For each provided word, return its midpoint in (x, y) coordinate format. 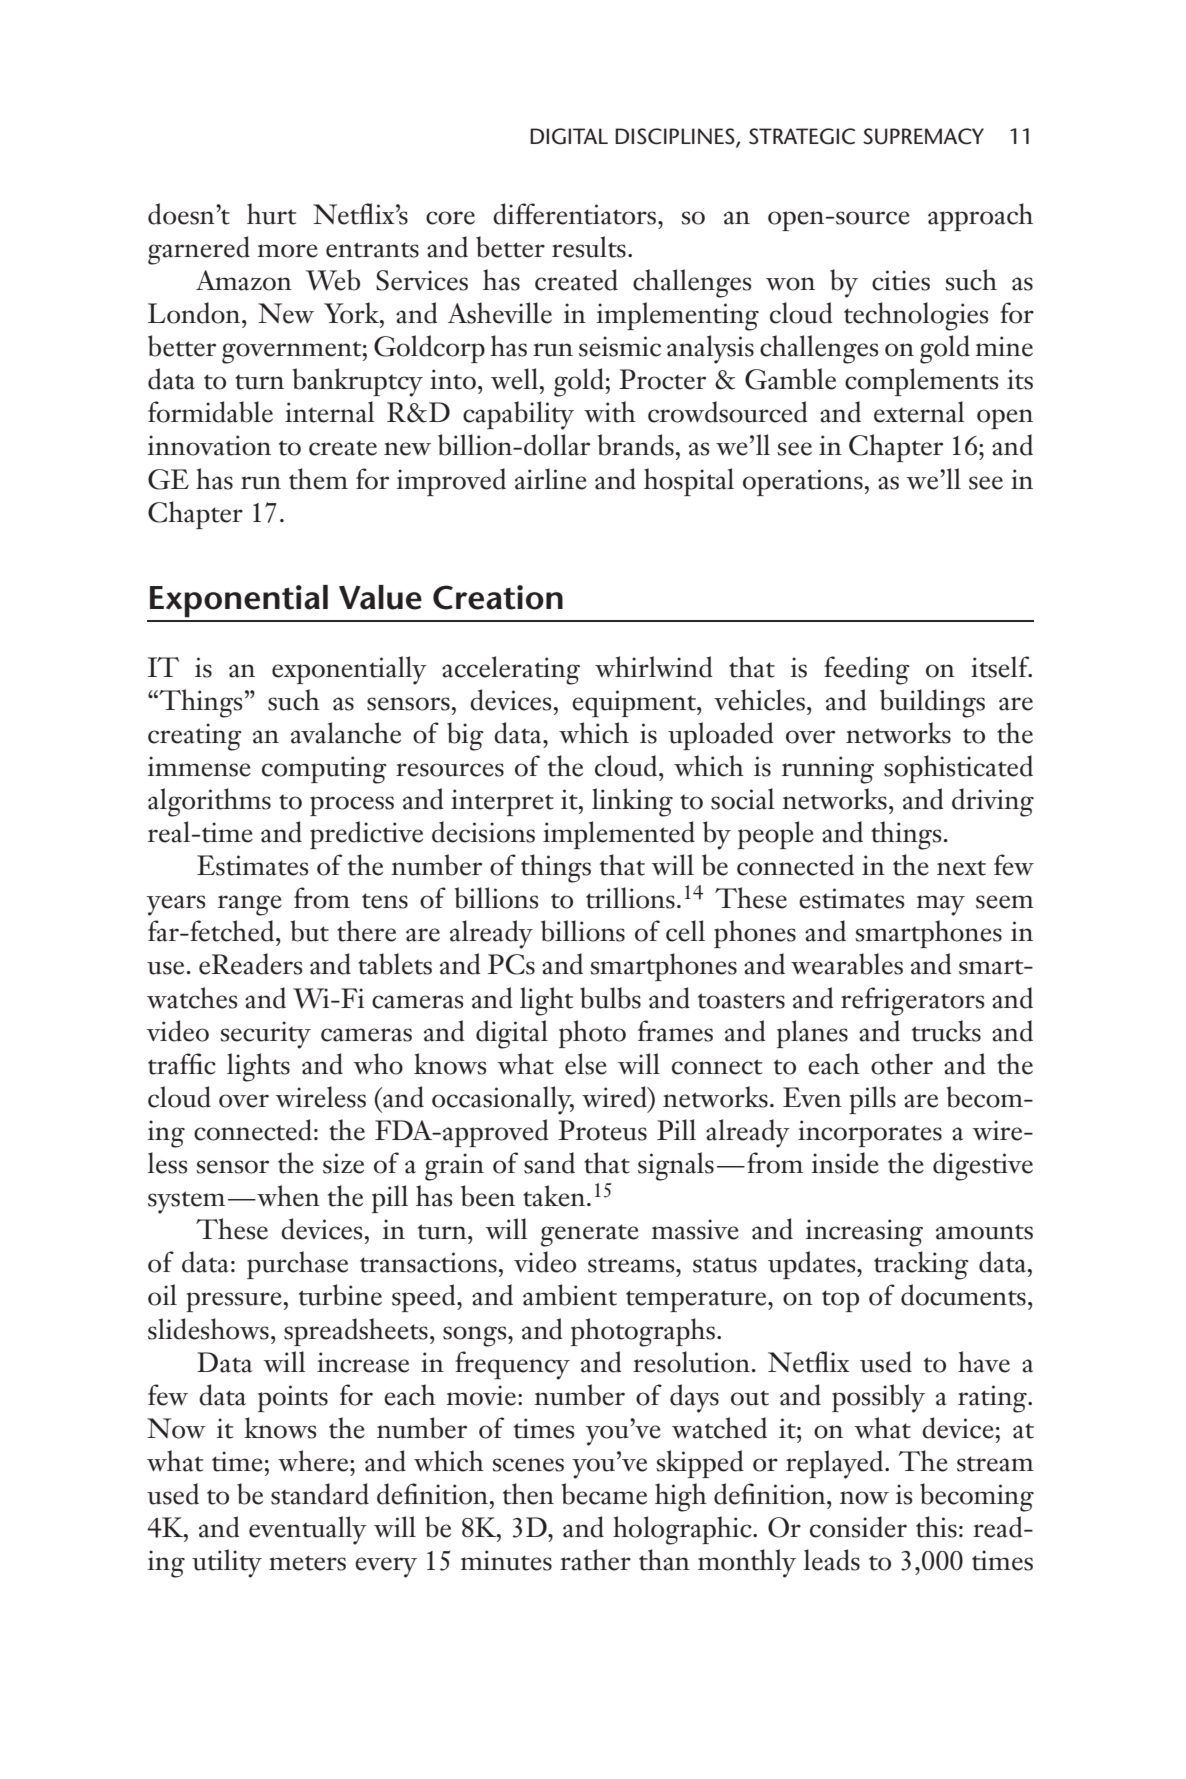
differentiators (576, 214)
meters (307, 1563)
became (604, 1494)
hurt (271, 214)
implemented (619, 835)
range (250, 905)
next (961, 868)
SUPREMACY (923, 136)
